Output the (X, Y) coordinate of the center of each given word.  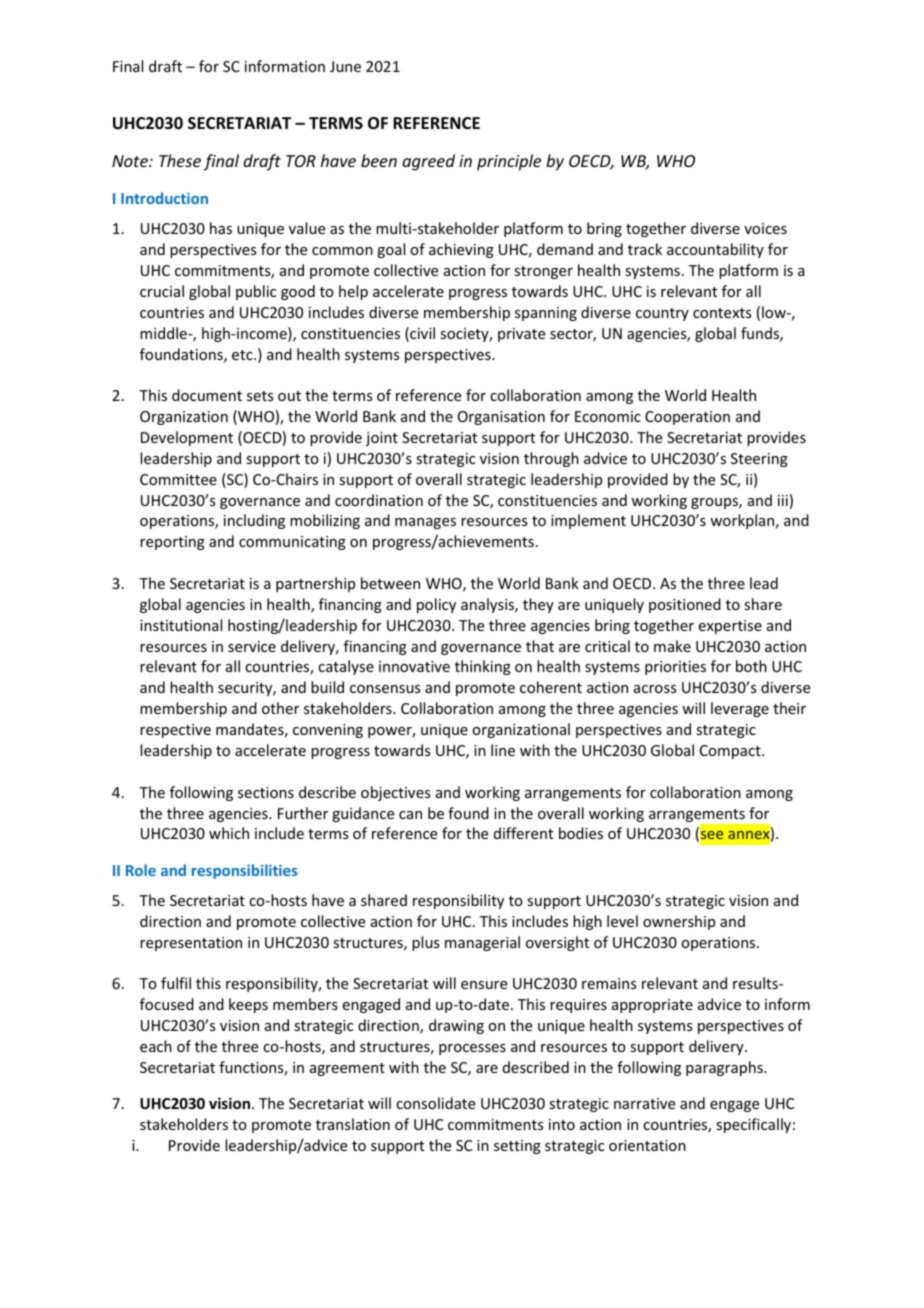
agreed (428, 162)
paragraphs (725, 1068)
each (156, 1046)
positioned (685, 605)
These (180, 160)
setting (517, 1147)
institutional (181, 625)
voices (765, 228)
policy (436, 605)
